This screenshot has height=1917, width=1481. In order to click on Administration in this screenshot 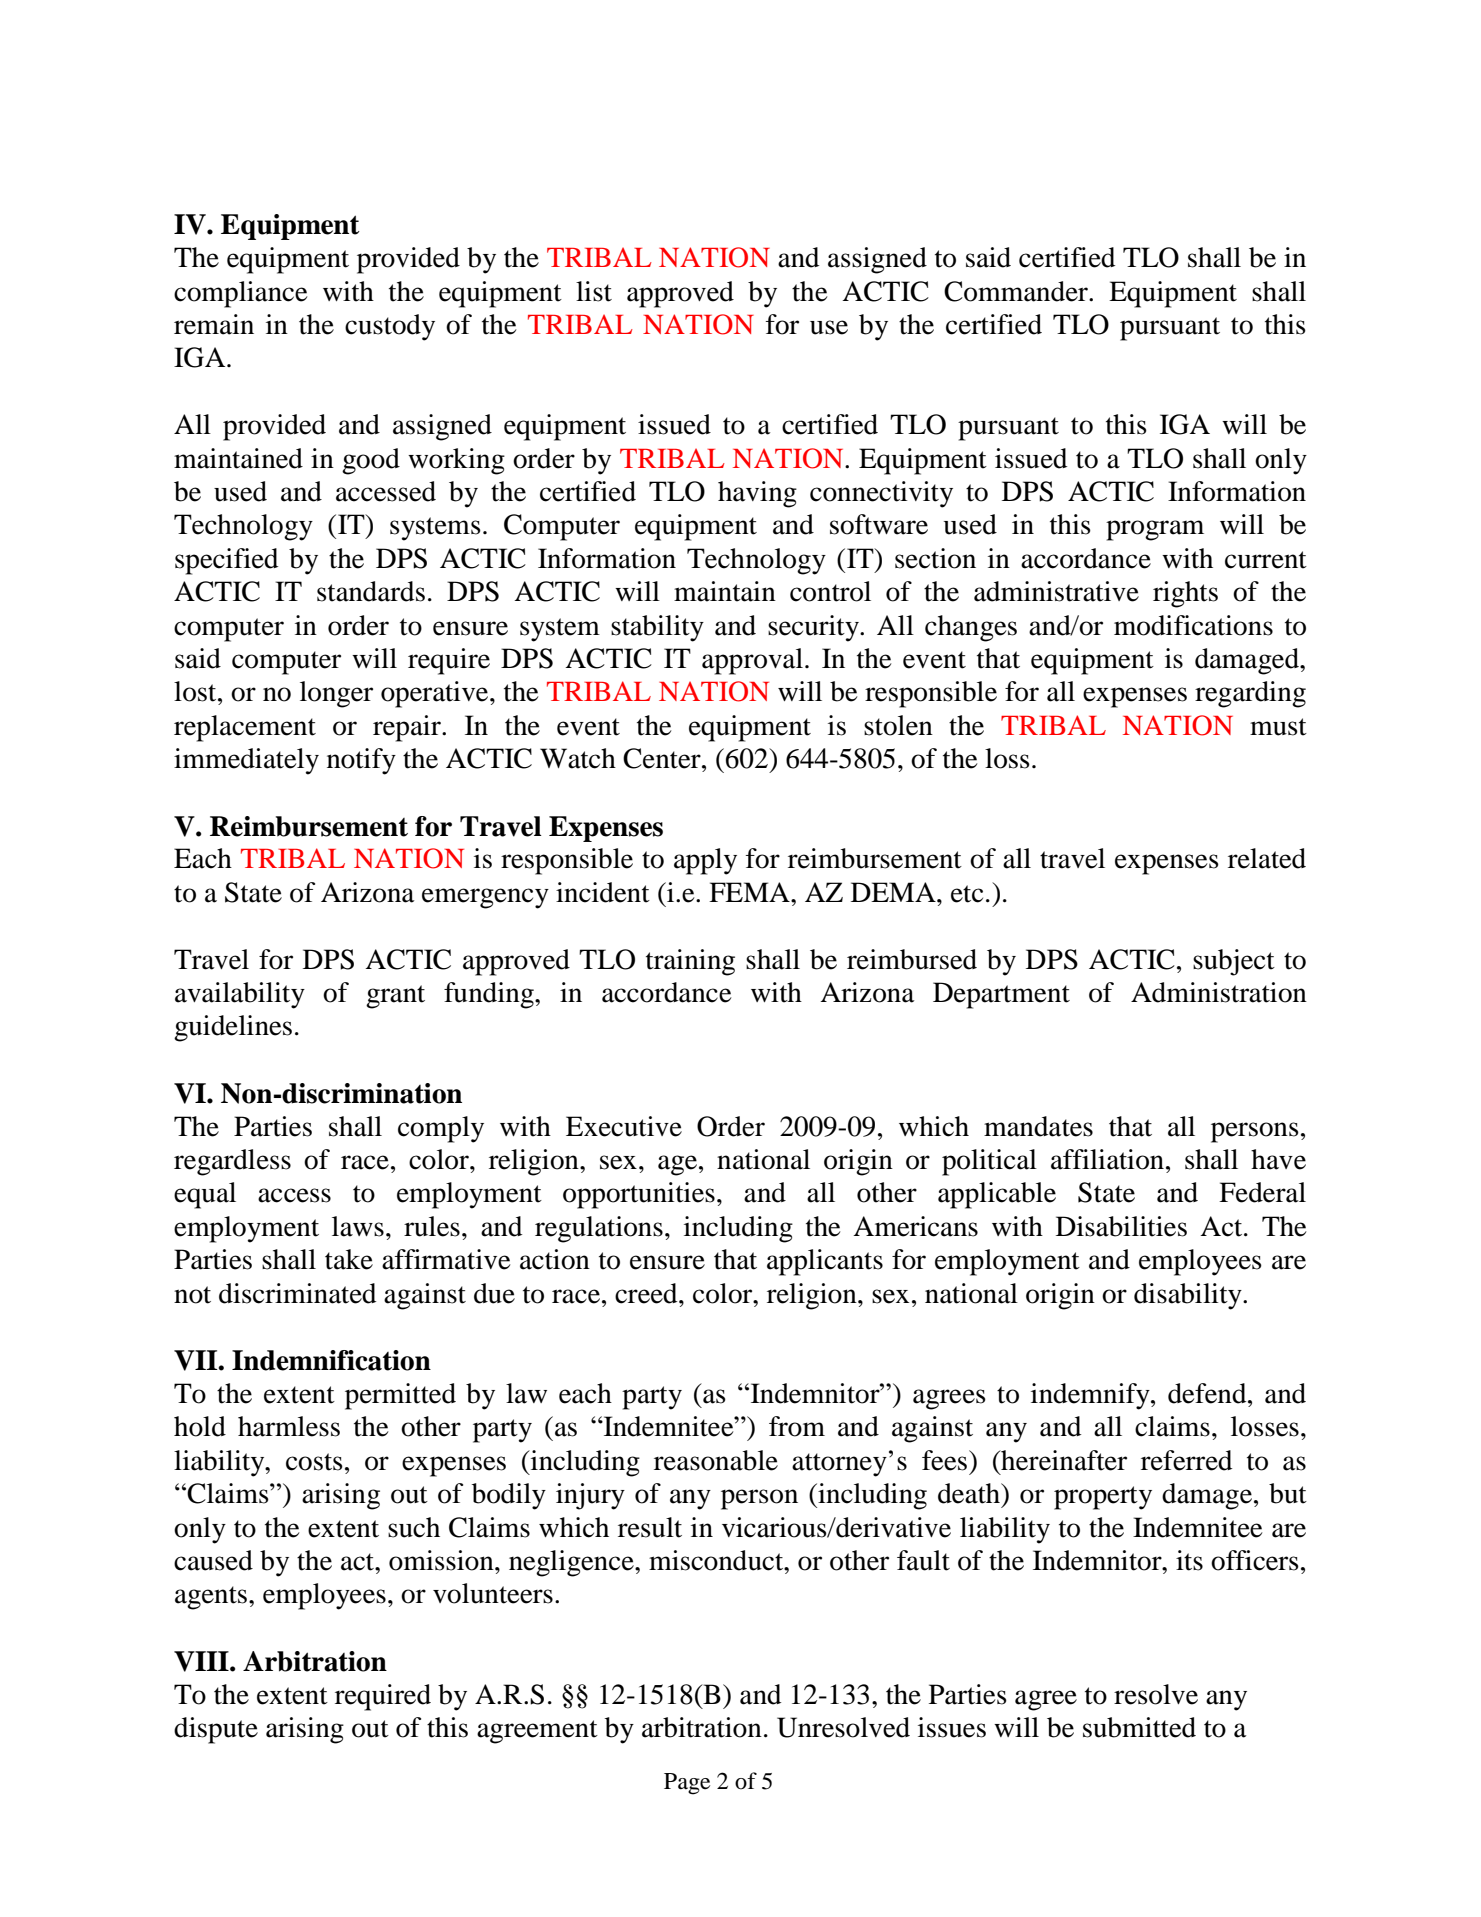, I will do `click(1219, 992)`.
